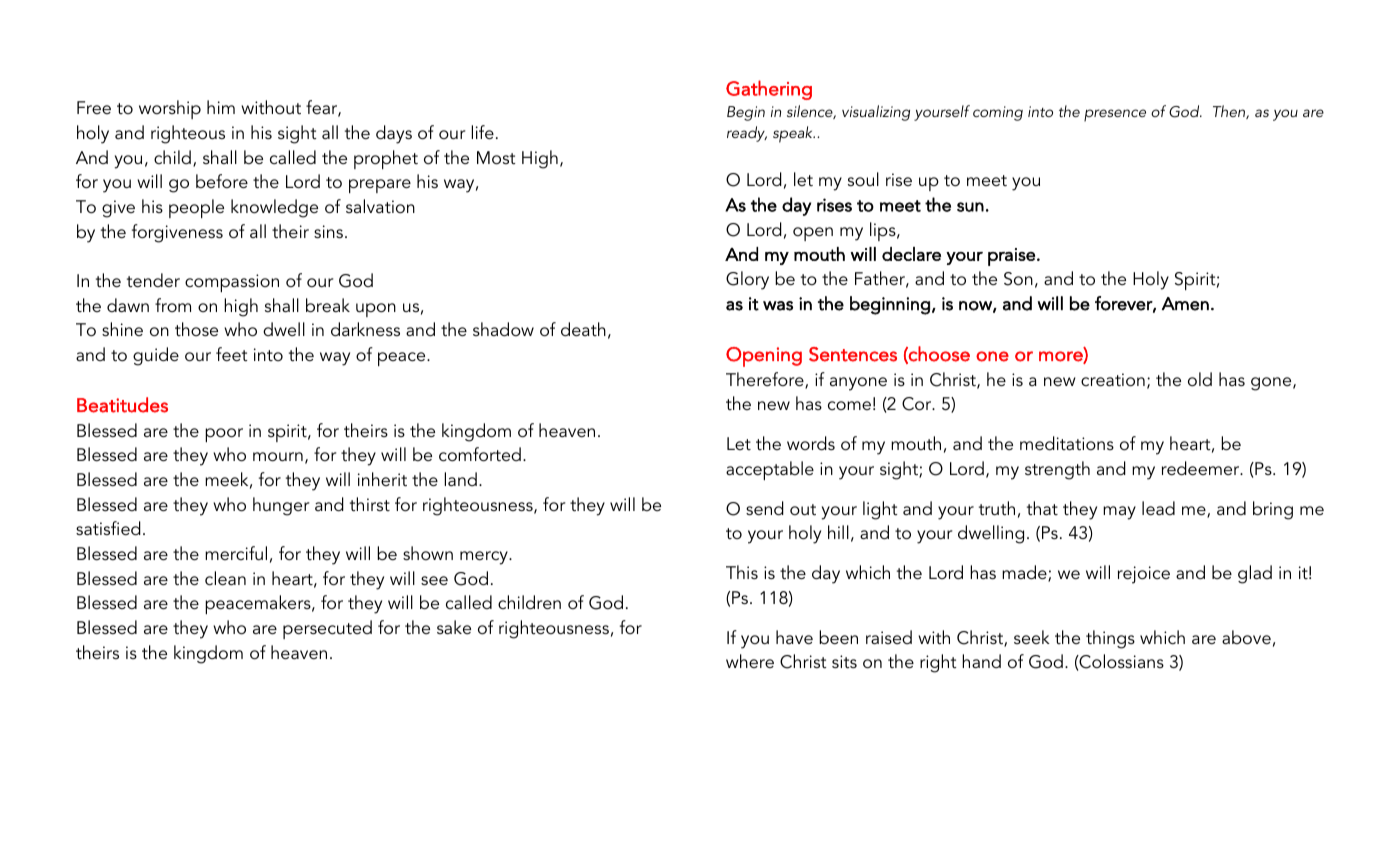  Describe the element at coordinates (221, 107) in the image. I see `him` at that location.
